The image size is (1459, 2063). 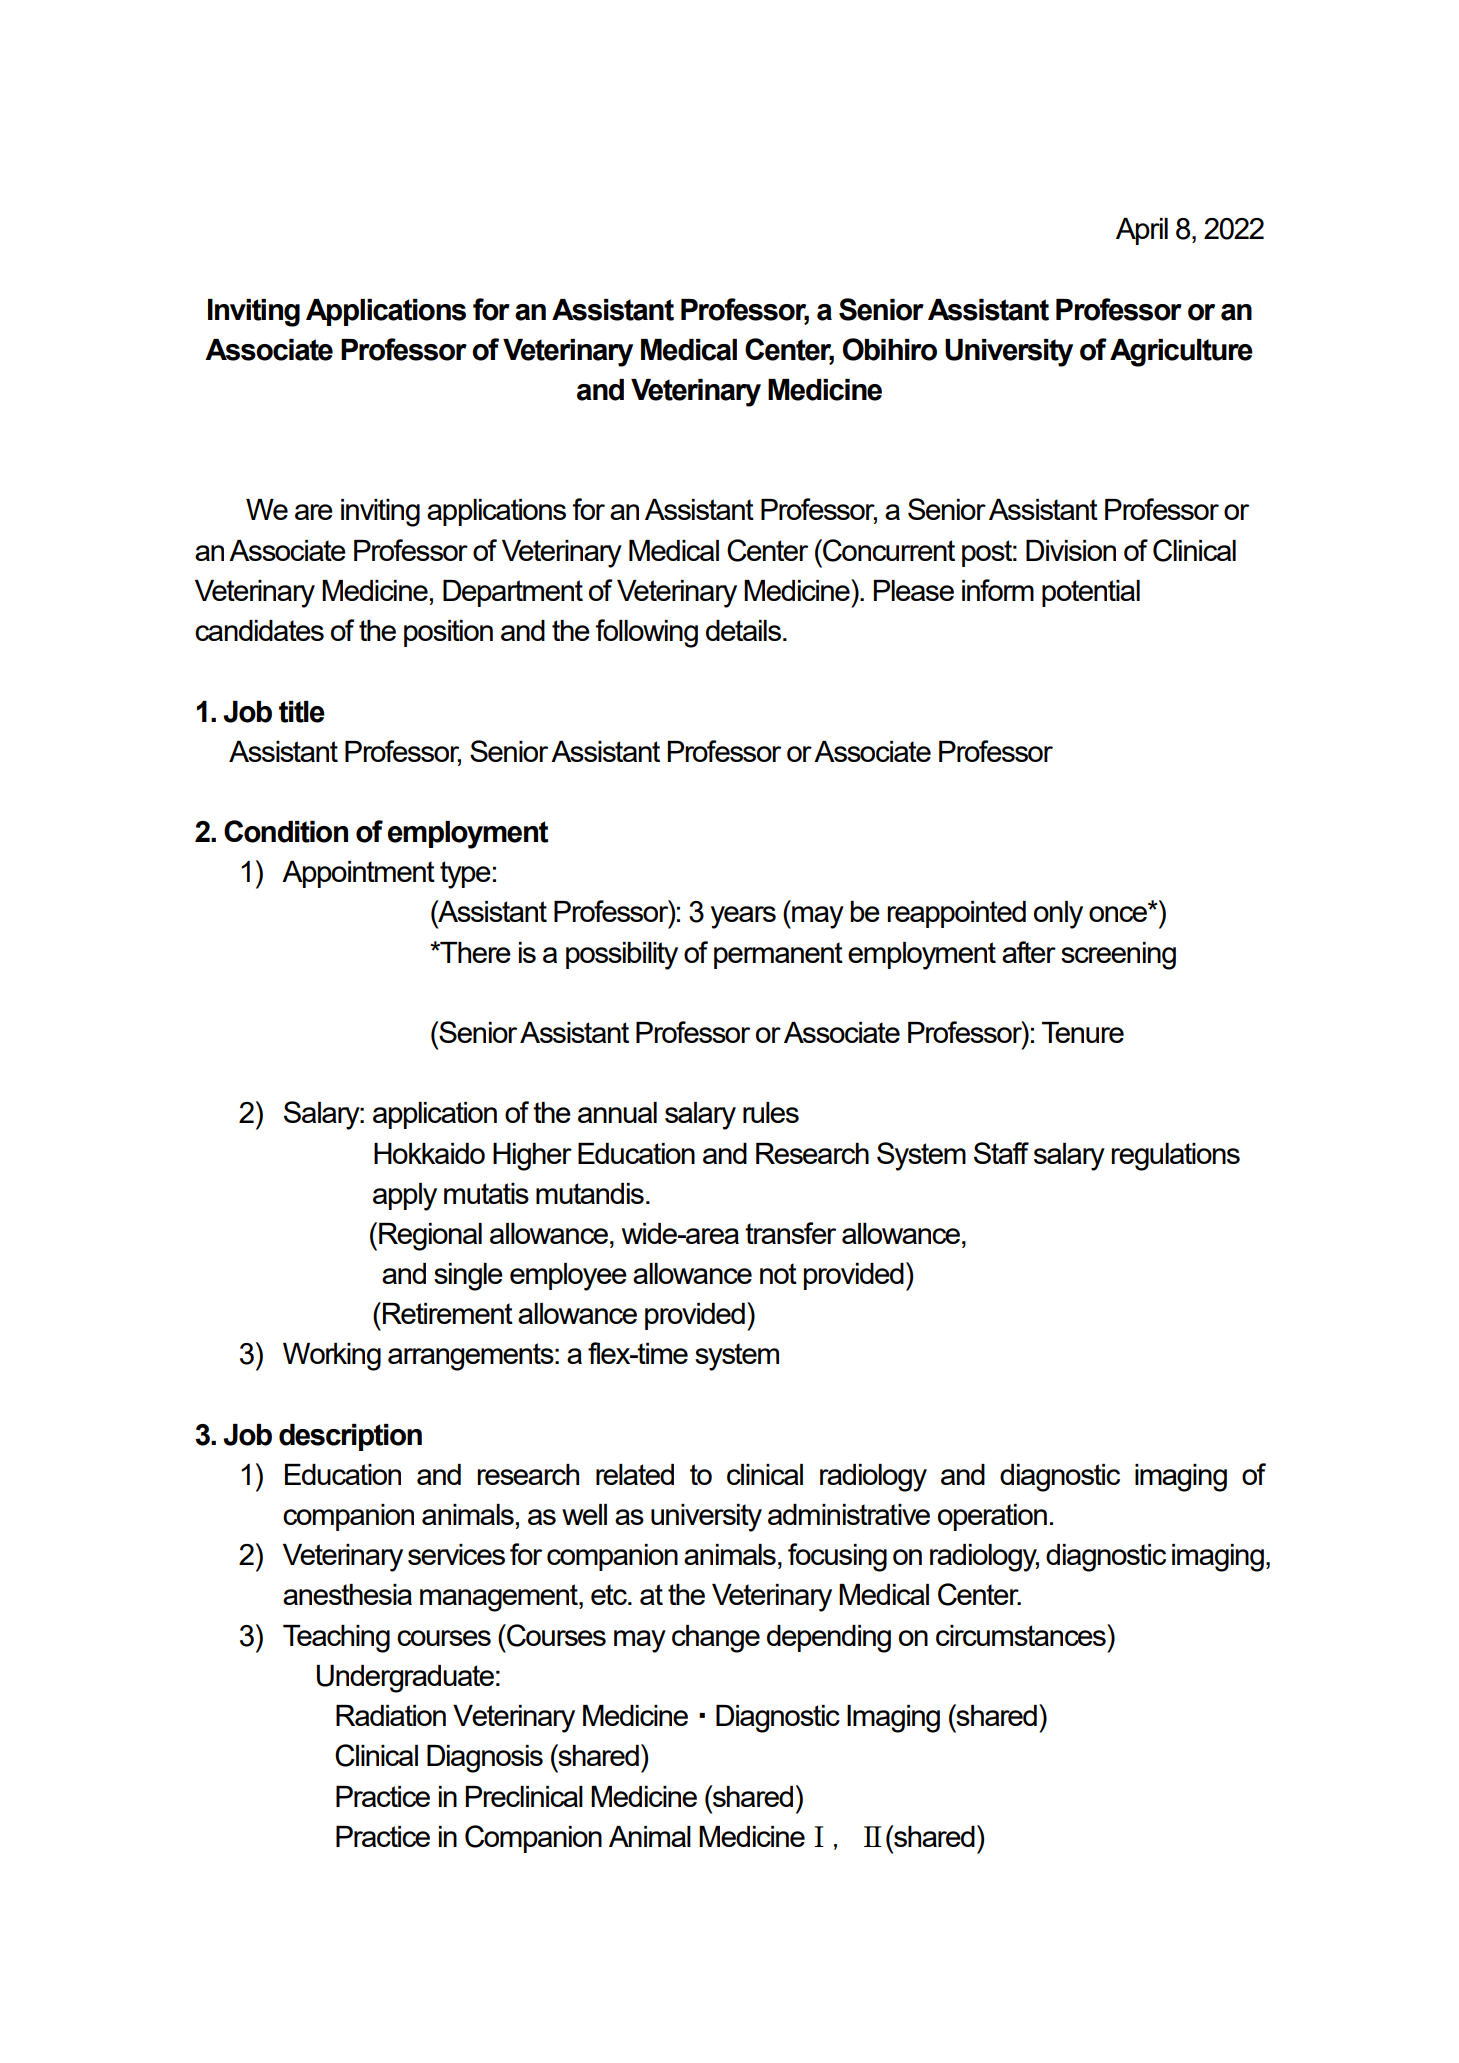 What do you see at coordinates (358, 874) in the page?
I see `Appointment` at bounding box center [358, 874].
